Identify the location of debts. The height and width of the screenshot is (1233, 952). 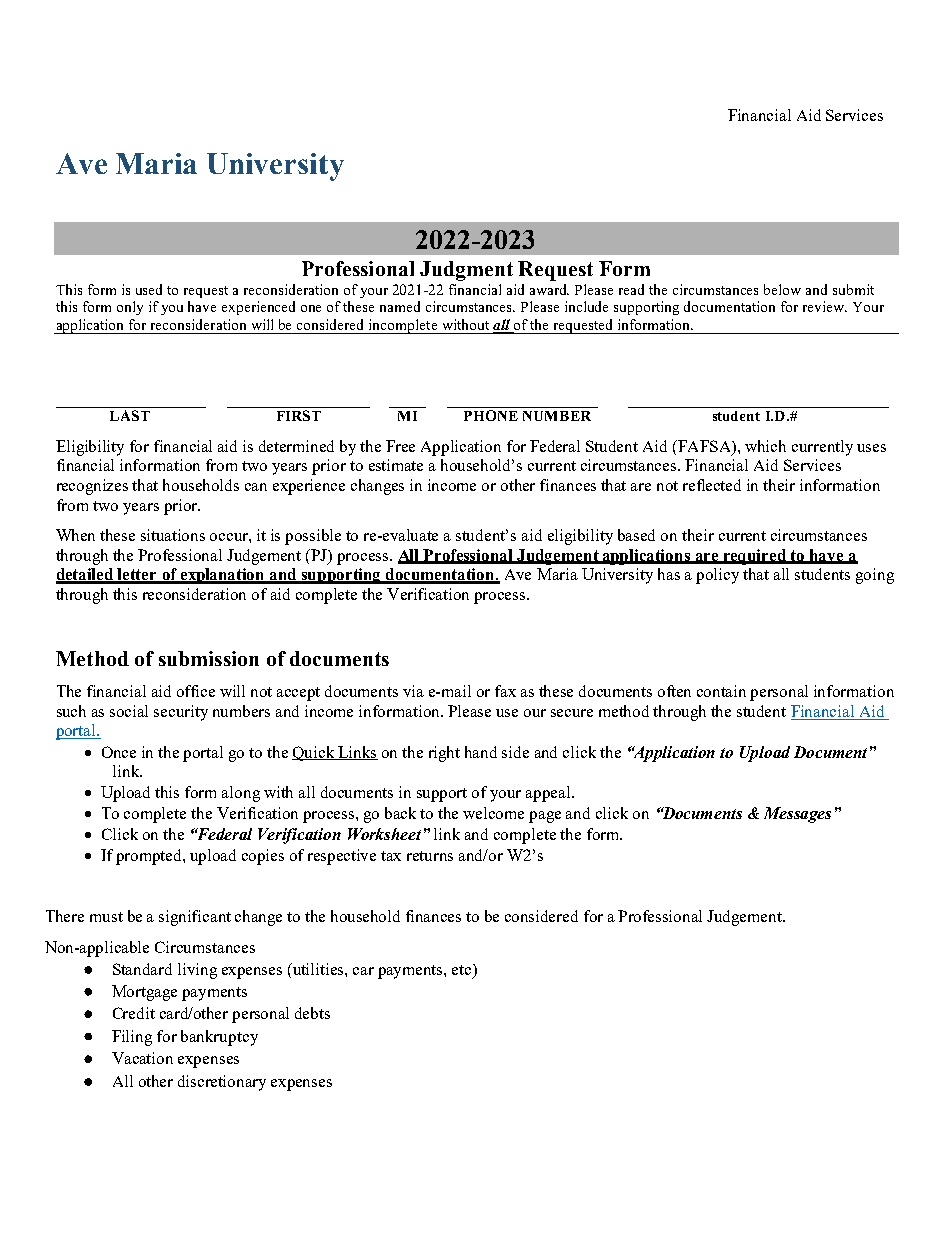
(312, 1013).
